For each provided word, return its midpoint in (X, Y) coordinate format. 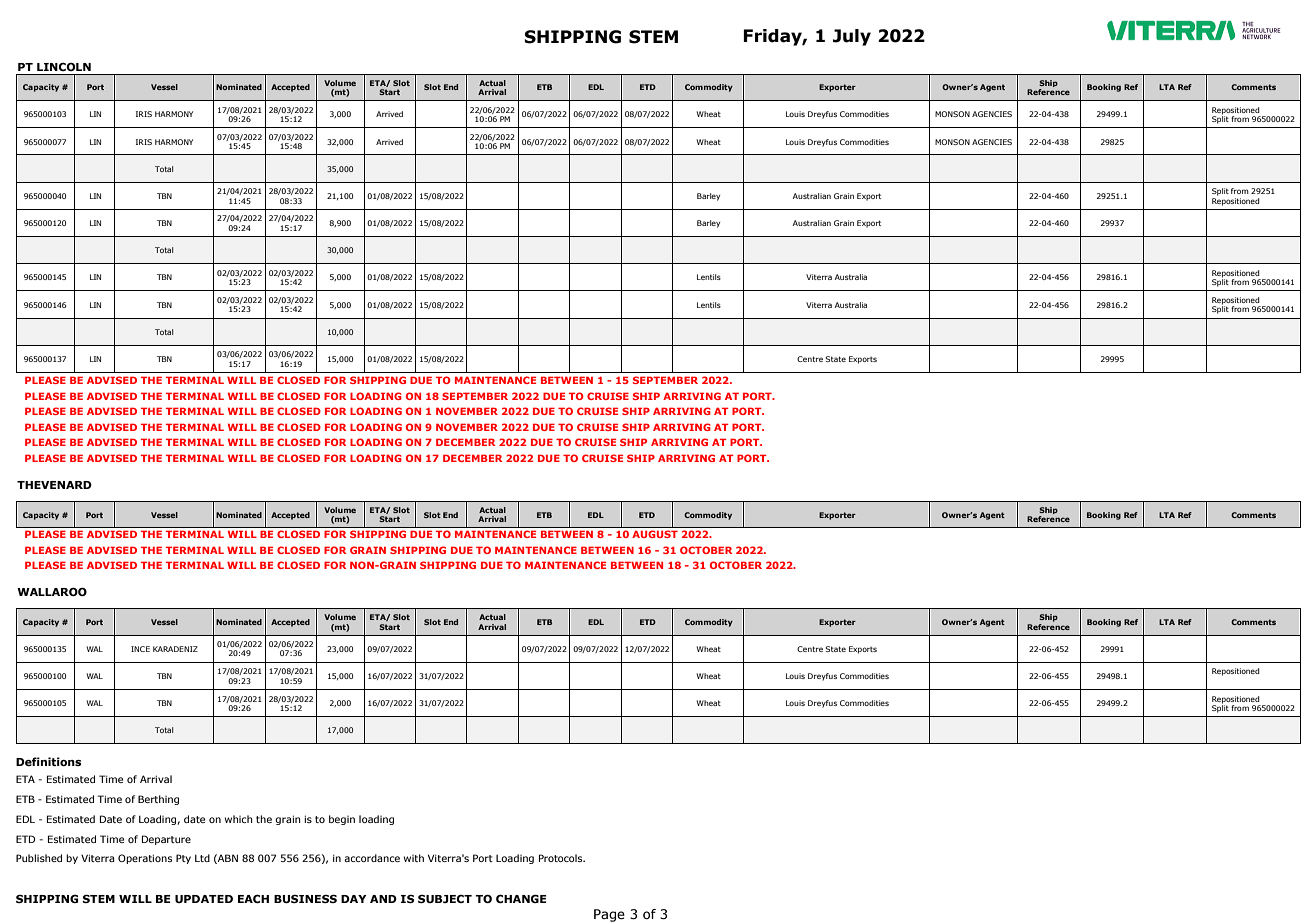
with (414, 858)
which (239, 819)
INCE (140, 649)
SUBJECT (445, 899)
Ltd (202, 858)
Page (609, 915)
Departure (166, 840)
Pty (183, 859)
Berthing (158, 800)
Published (39, 858)
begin (342, 820)
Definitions (48, 761)
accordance (372, 858)
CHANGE (521, 898)
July (852, 37)
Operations (145, 859)
